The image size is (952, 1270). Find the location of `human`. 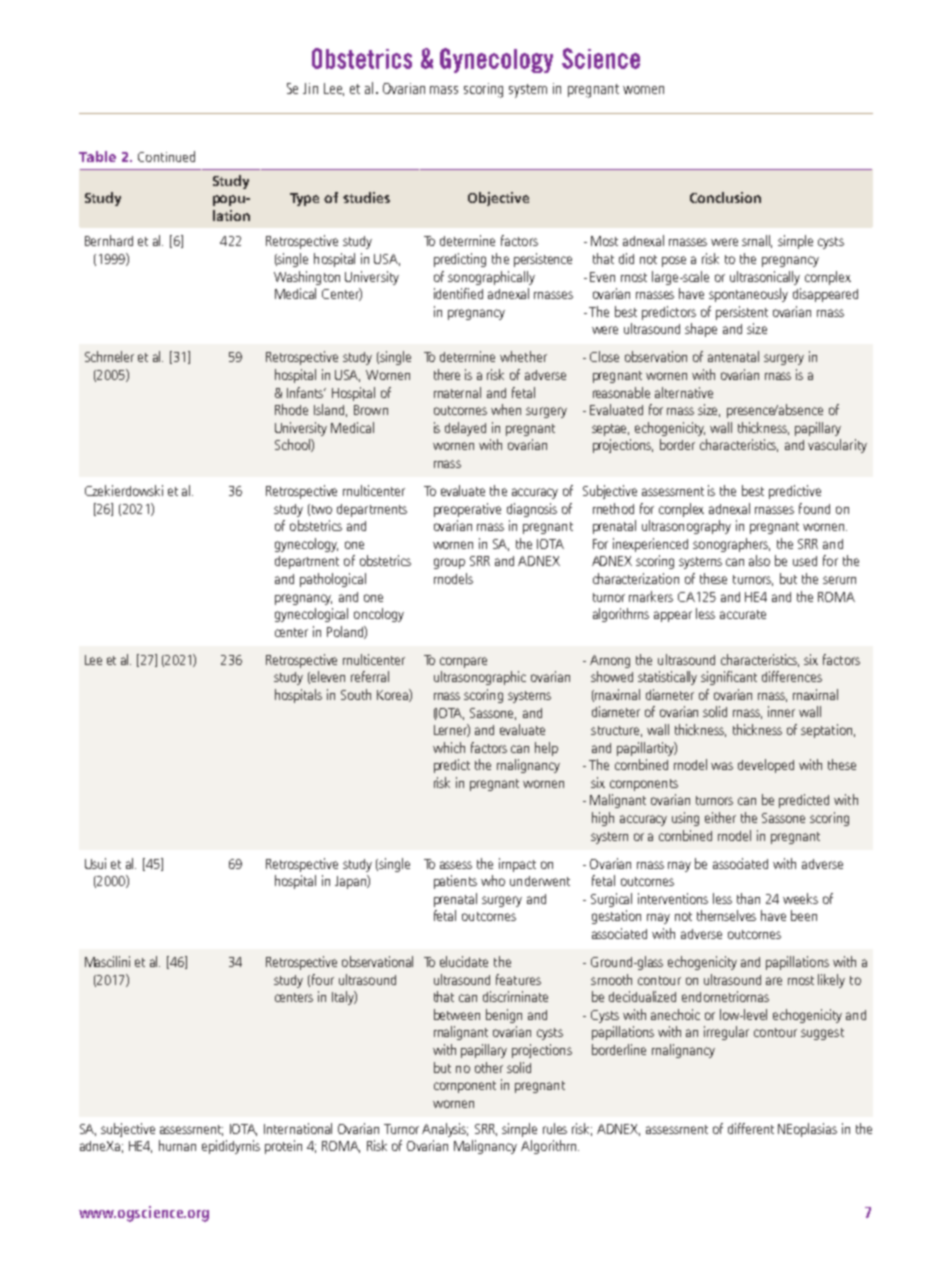

human is located at coordinates (177, 1145).
